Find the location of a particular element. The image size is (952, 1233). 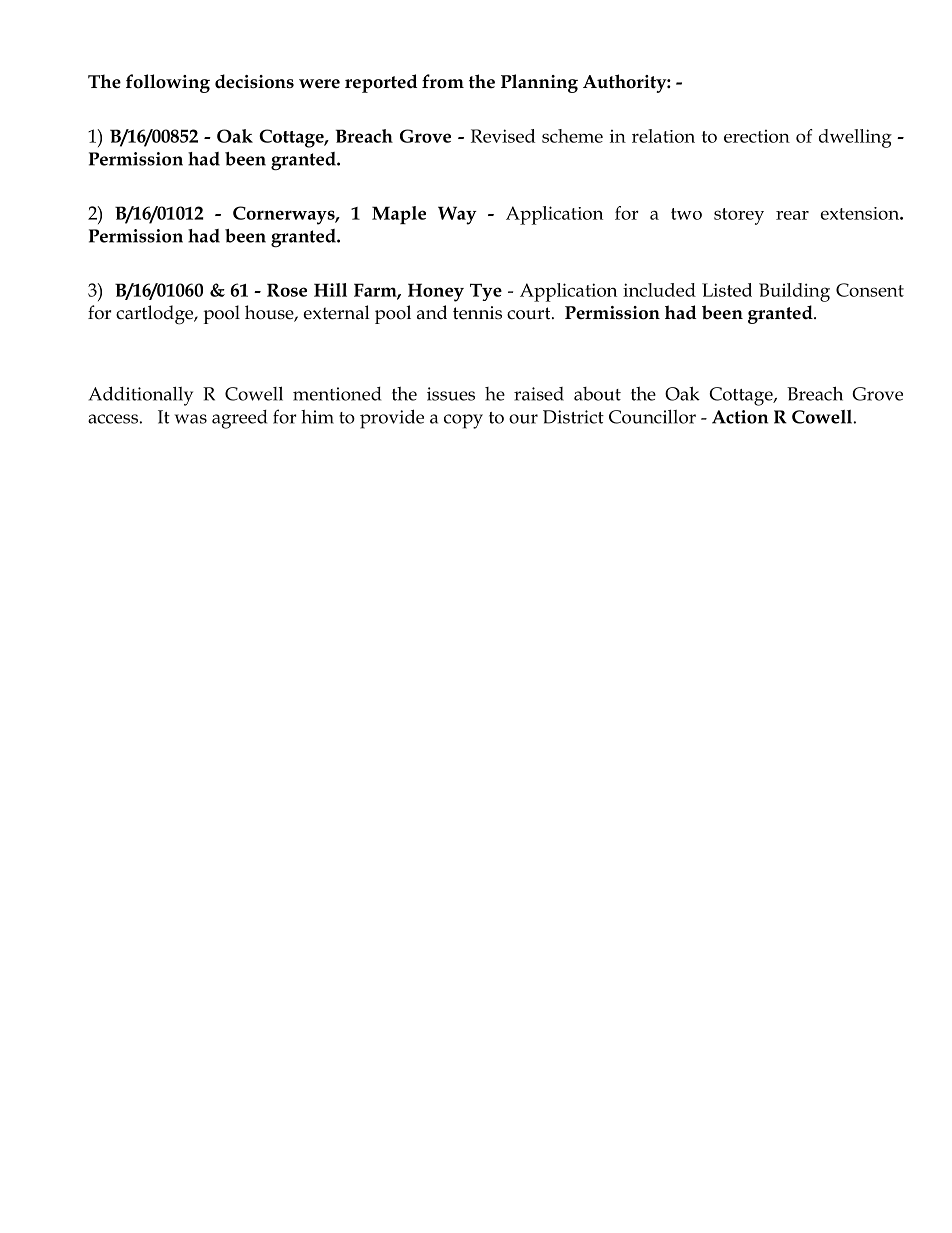

two is located at coordinates (686, 214).
